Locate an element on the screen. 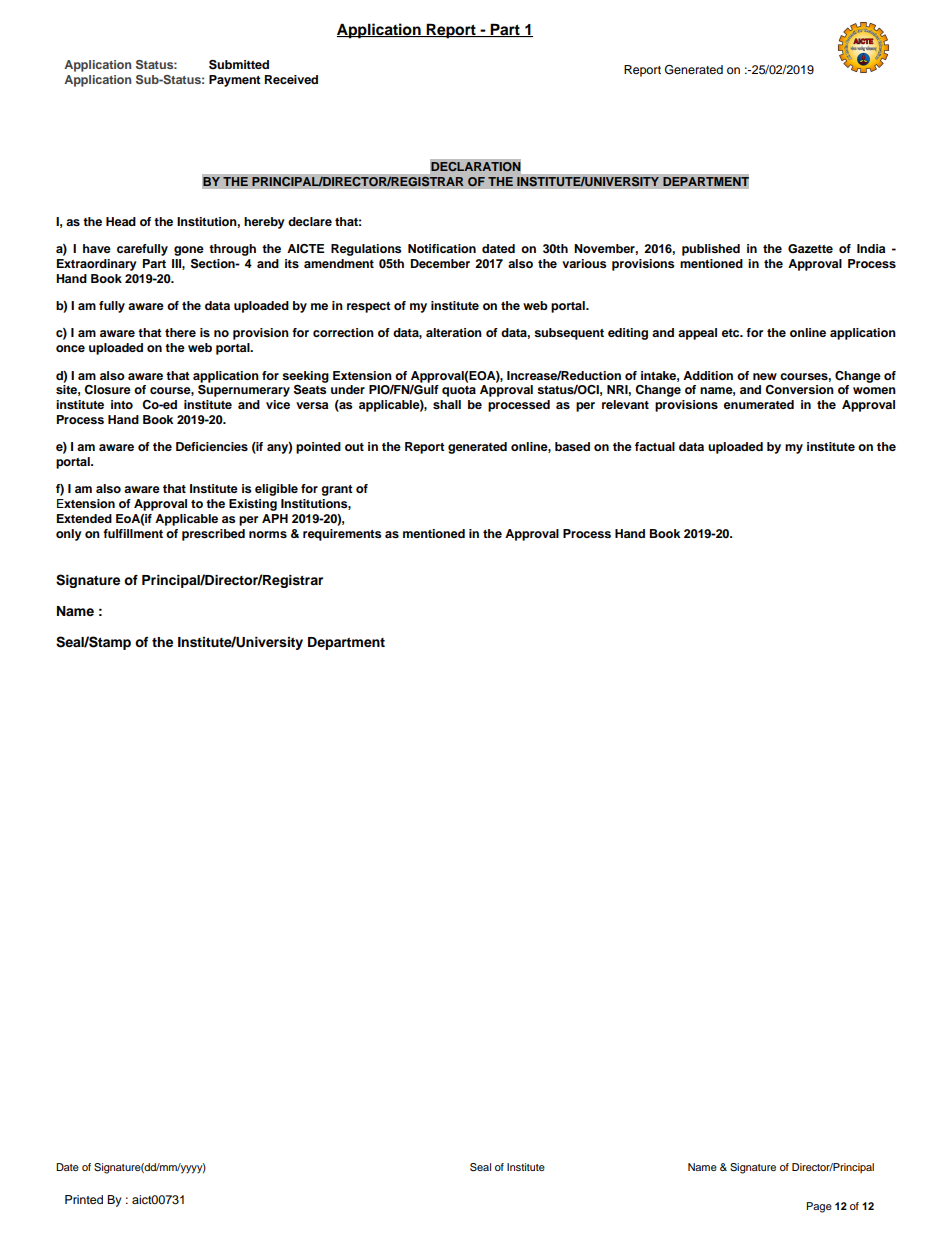  Received is located at coordinates (291, 79).
